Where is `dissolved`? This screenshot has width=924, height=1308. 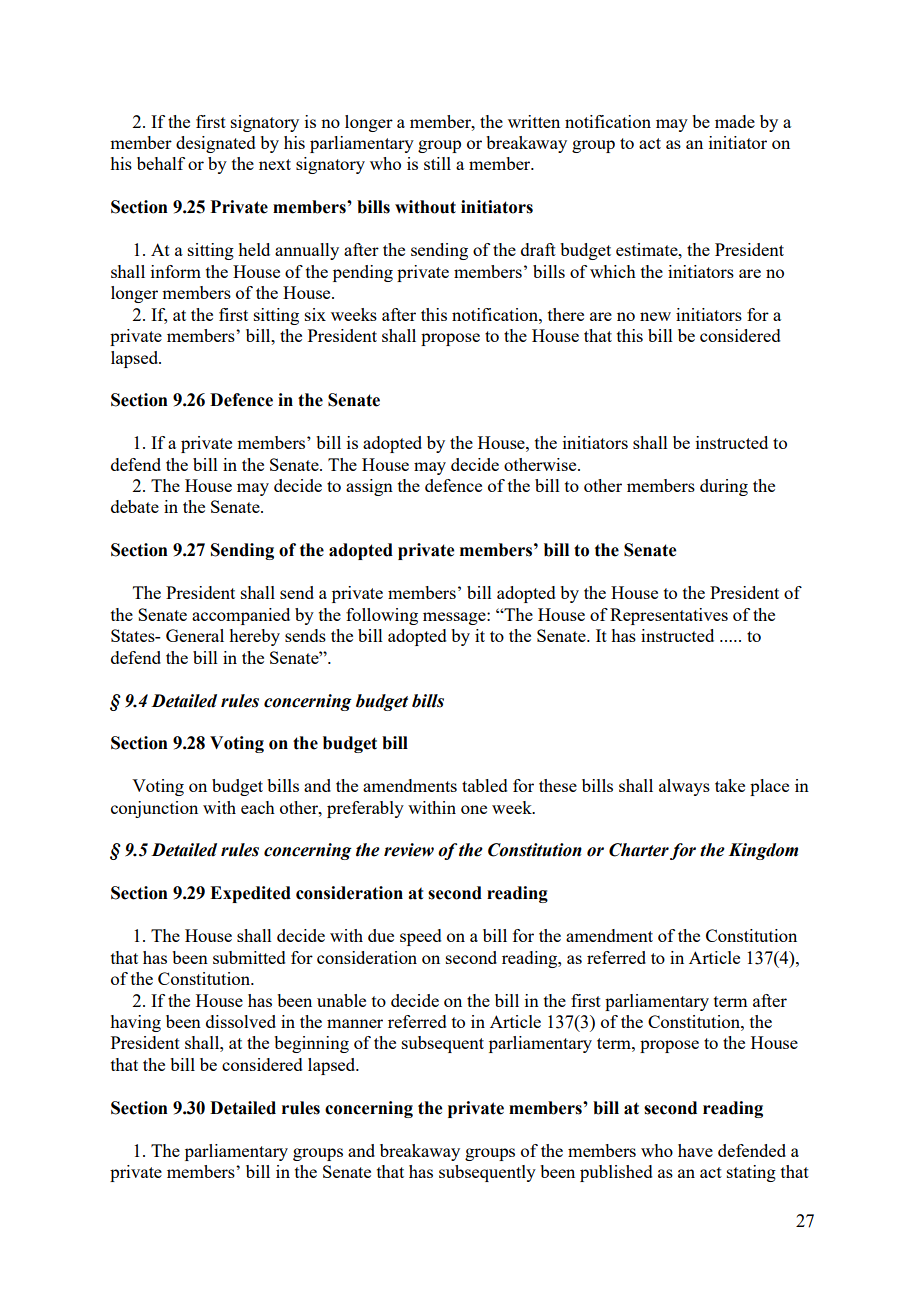 dissolved is located at coordinates (241, 1021).
